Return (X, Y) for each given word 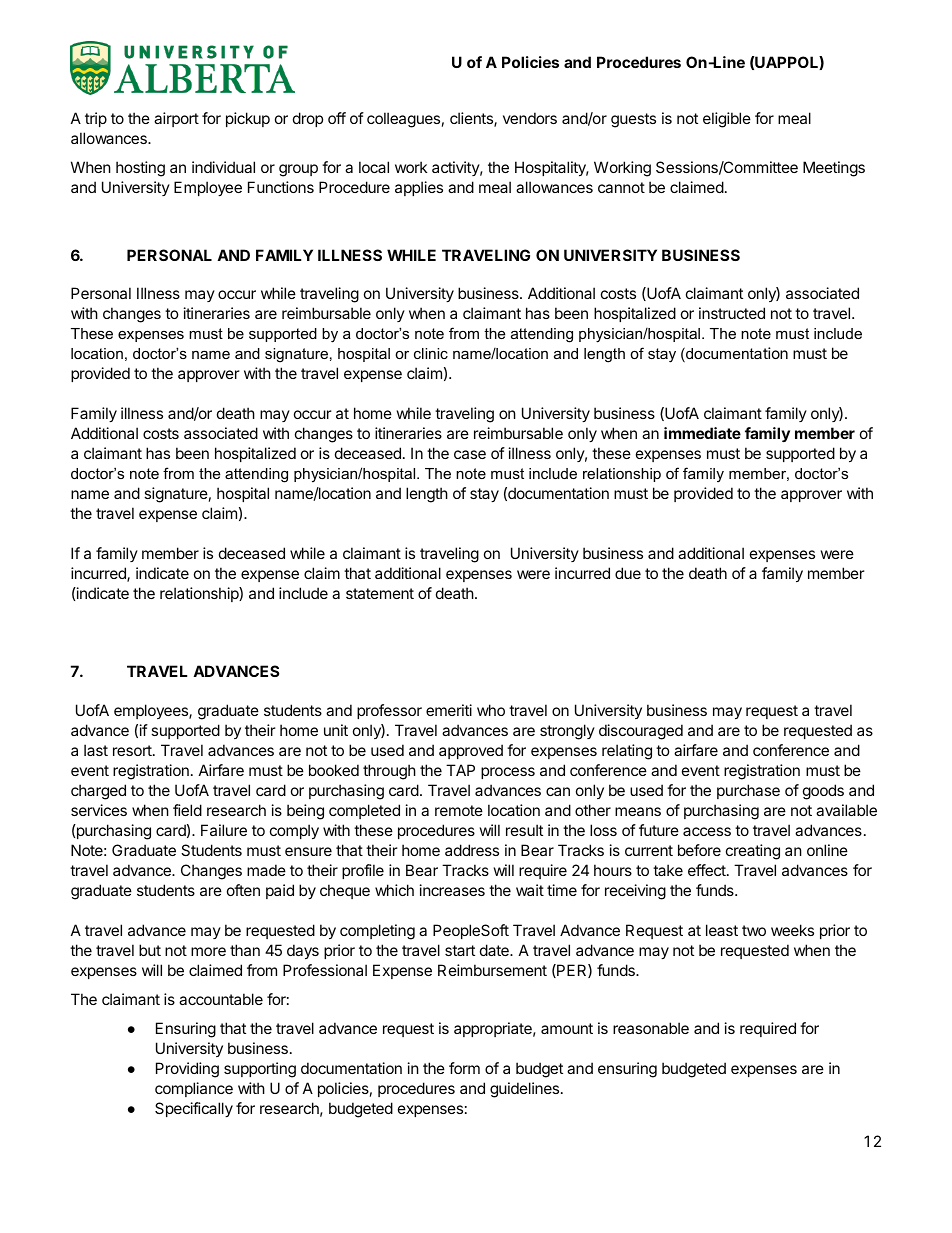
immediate (702, 433)
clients (472, 119)
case (470, 454)
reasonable (651, 1028)
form (464, 1068)
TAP (460, 770)
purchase (748, 791)
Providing (187, 1070)
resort (133, 750)
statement (380, 593)
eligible (727, 120)
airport (176, 119)
